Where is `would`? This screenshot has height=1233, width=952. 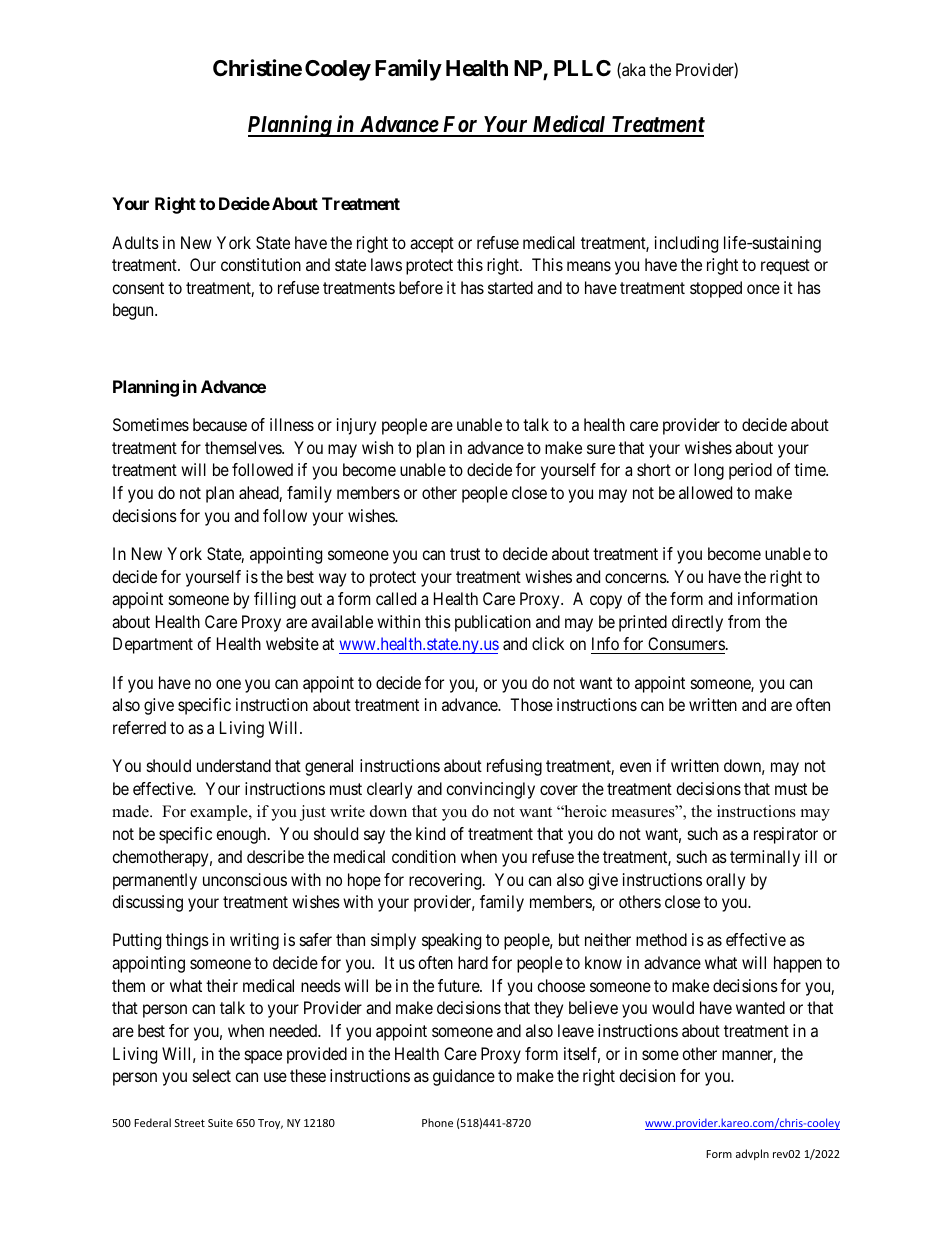 would is located at coordinates (673, 1007).
